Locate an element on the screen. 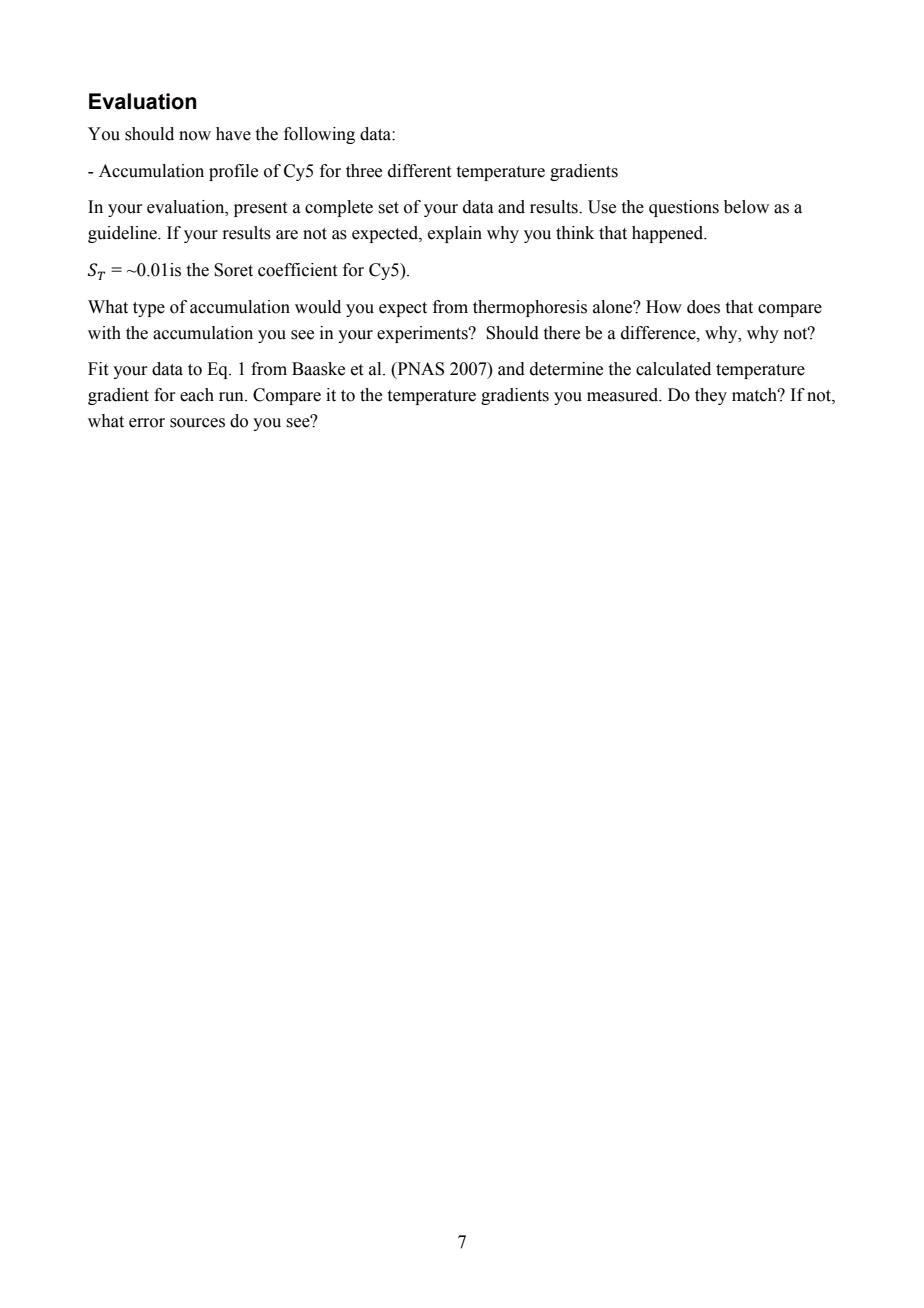 The image size is (924, 1308). questions is located at coordinates (684, 208).
